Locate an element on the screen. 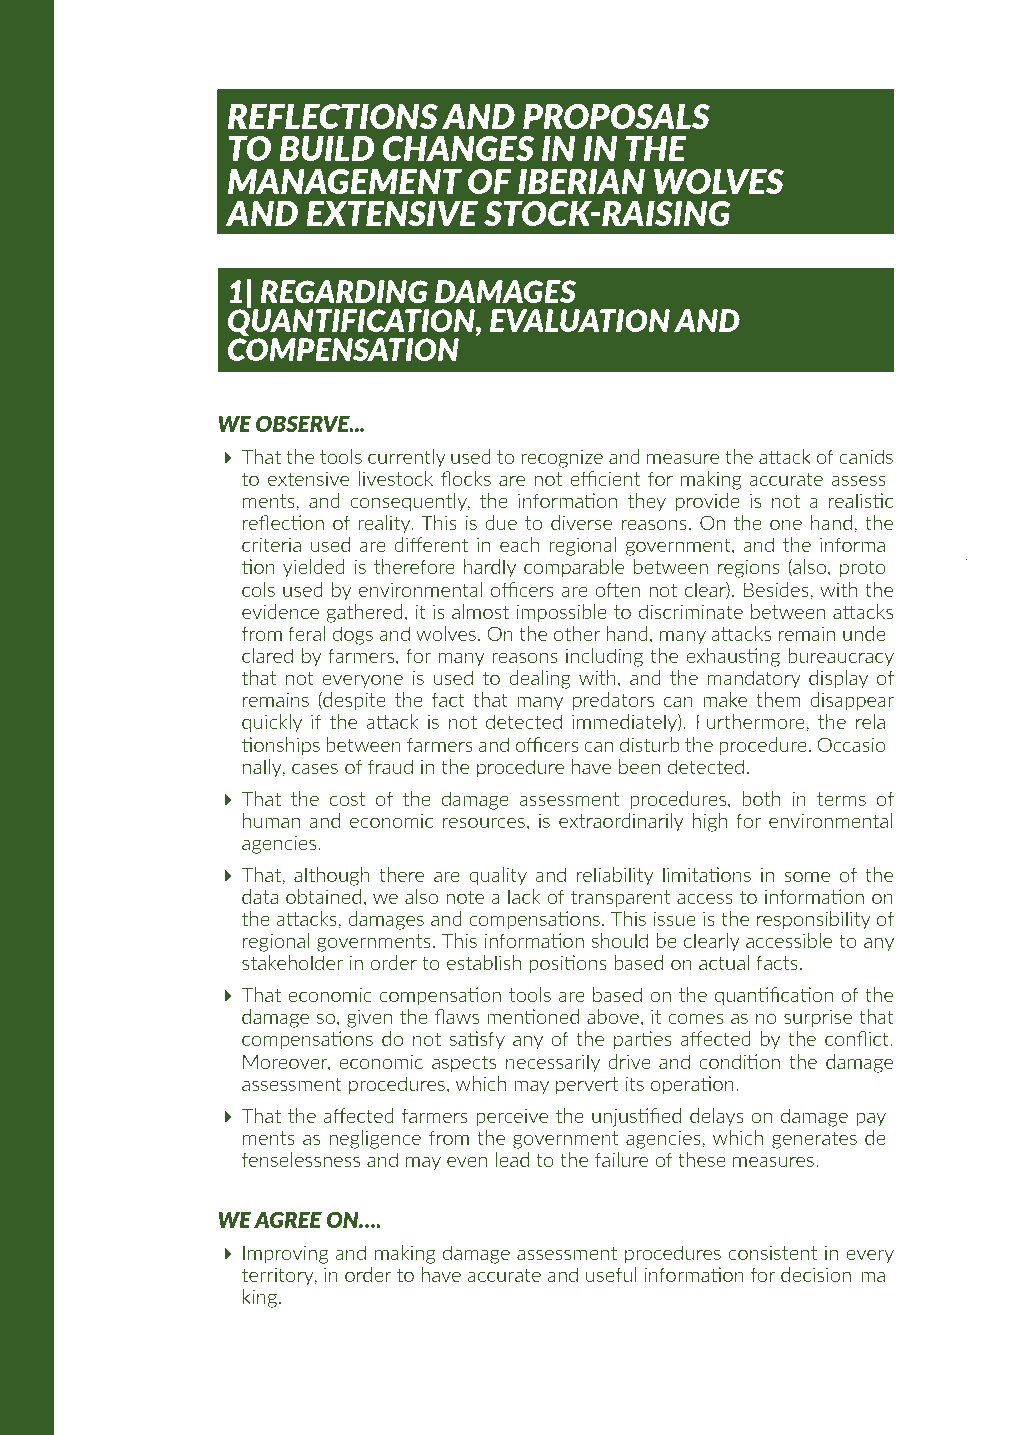 The height and width of the screenshot is (1435, 1015). realistic is located at coordinates (861, 500).
